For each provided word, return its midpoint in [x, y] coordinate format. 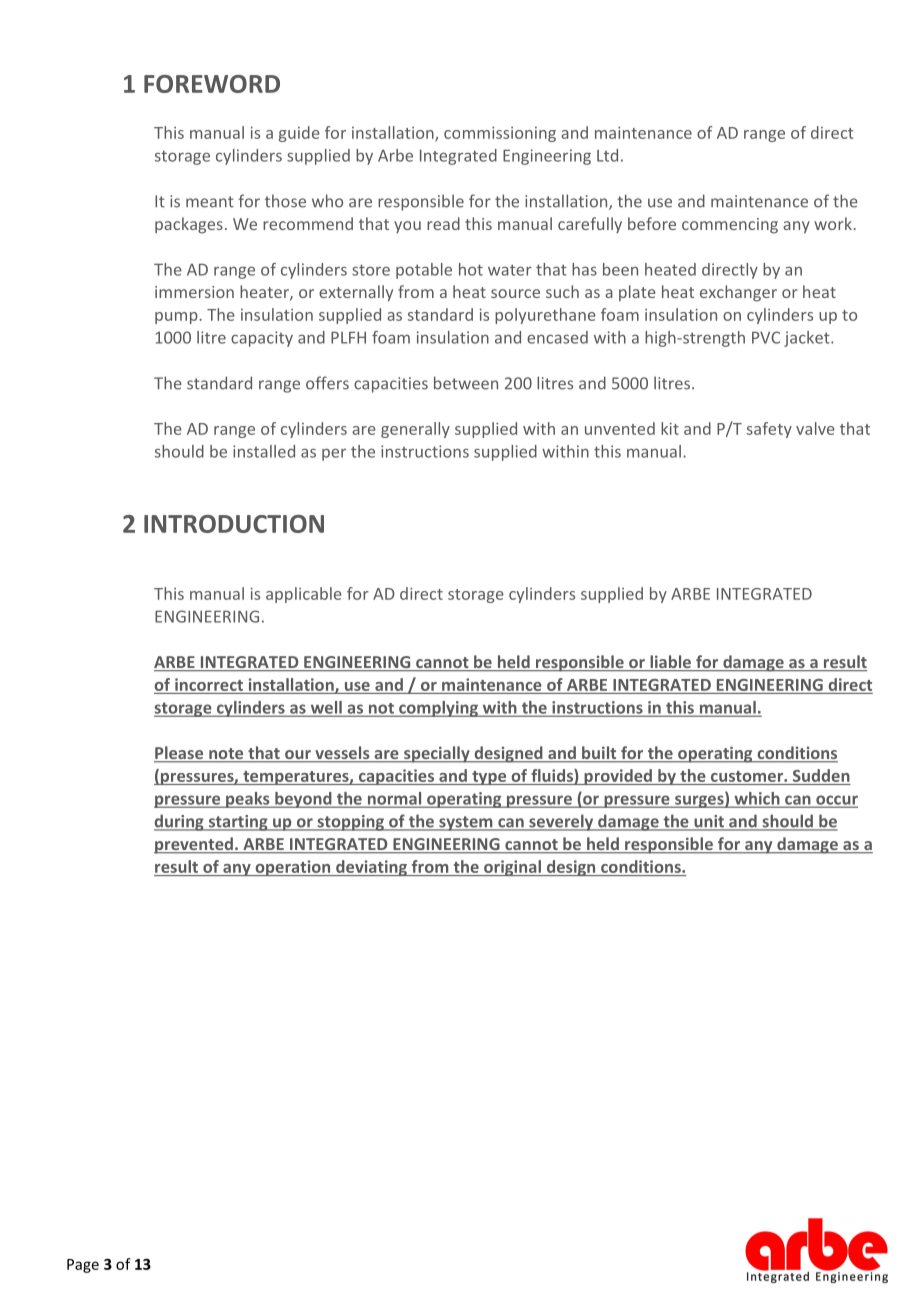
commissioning [500, 134]
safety [769, 430]
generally [415, 430]
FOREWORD [212, 84]
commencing [730, 226]
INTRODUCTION [234, 524]
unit [709, 822]
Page [83, 1266]
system [466, 823]
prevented [194, 845]
